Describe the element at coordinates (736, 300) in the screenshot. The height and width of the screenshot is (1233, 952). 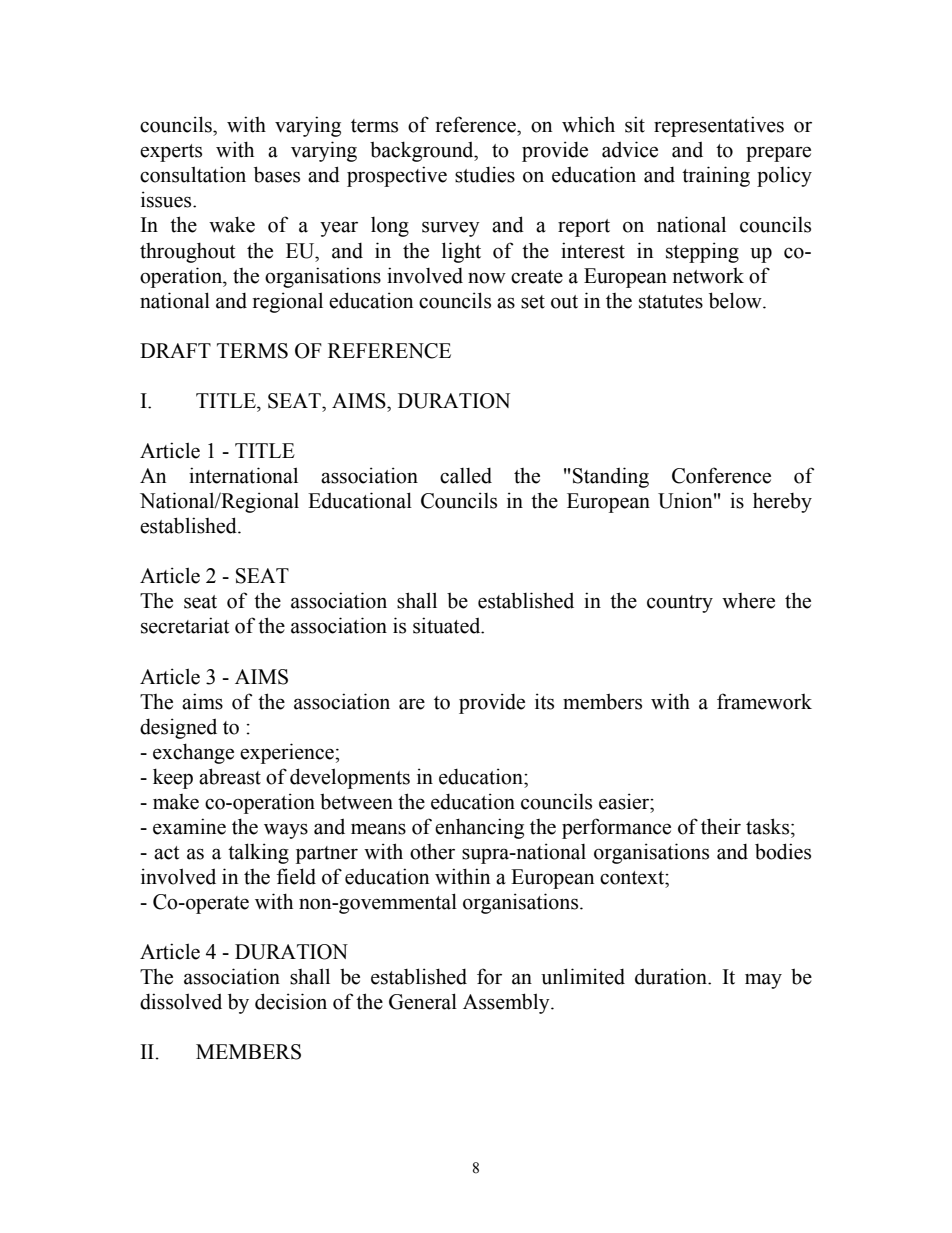
I see `below` at that location.
